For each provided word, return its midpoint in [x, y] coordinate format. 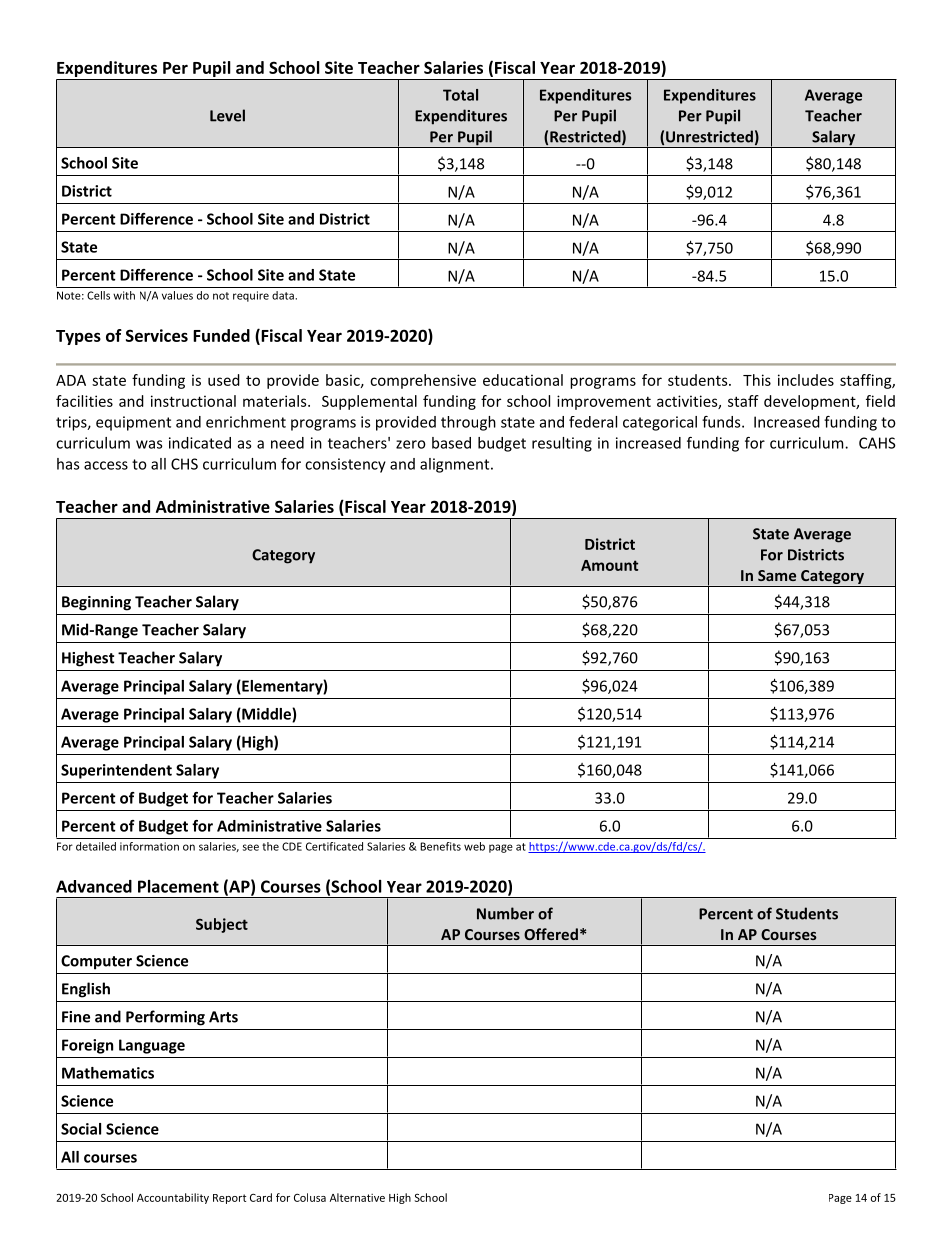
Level [227, 115]
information [149, 846]
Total [460, 95]
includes [806, 380]
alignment [456, 465]
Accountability [173, 1198]
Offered [551, 934]
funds [722, 422]
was [149, 444]
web [474, 846]
